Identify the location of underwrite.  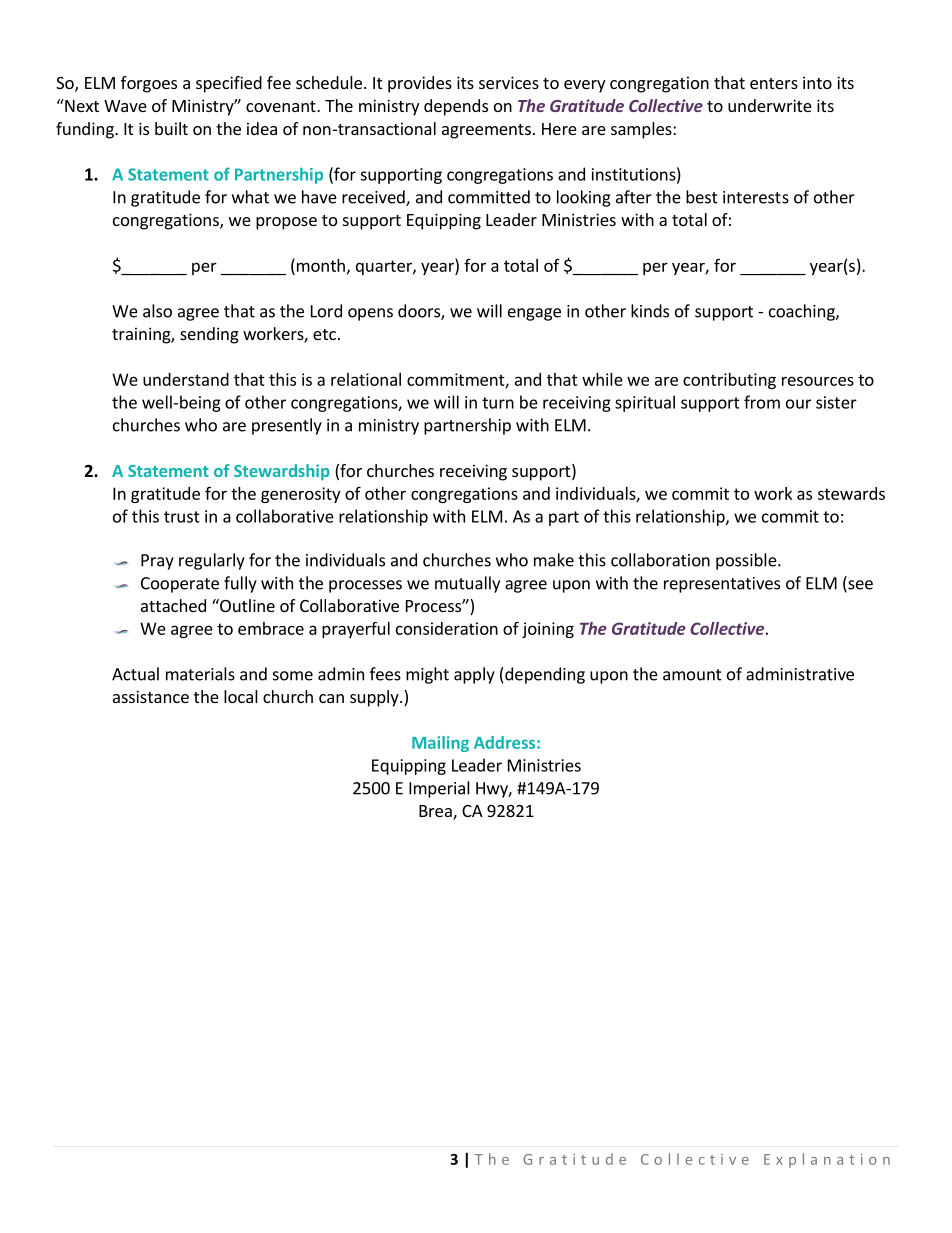
(770, 105).
